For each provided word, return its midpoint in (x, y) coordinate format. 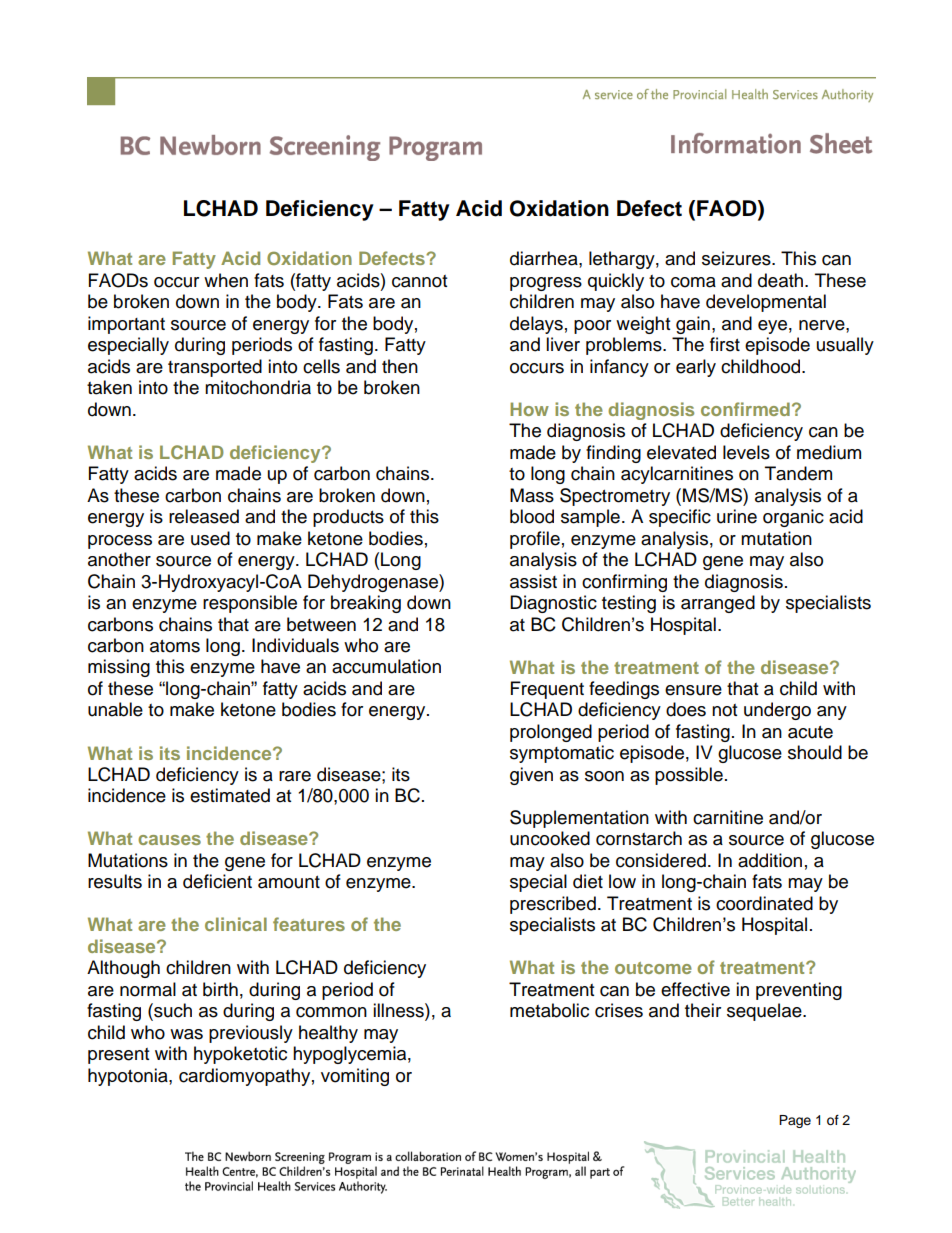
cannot (419, 281)
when (226, 280)
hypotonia (129, 1077)
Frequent (547, 690)
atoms (175, 646)
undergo (777, 711)
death (782, 280)
